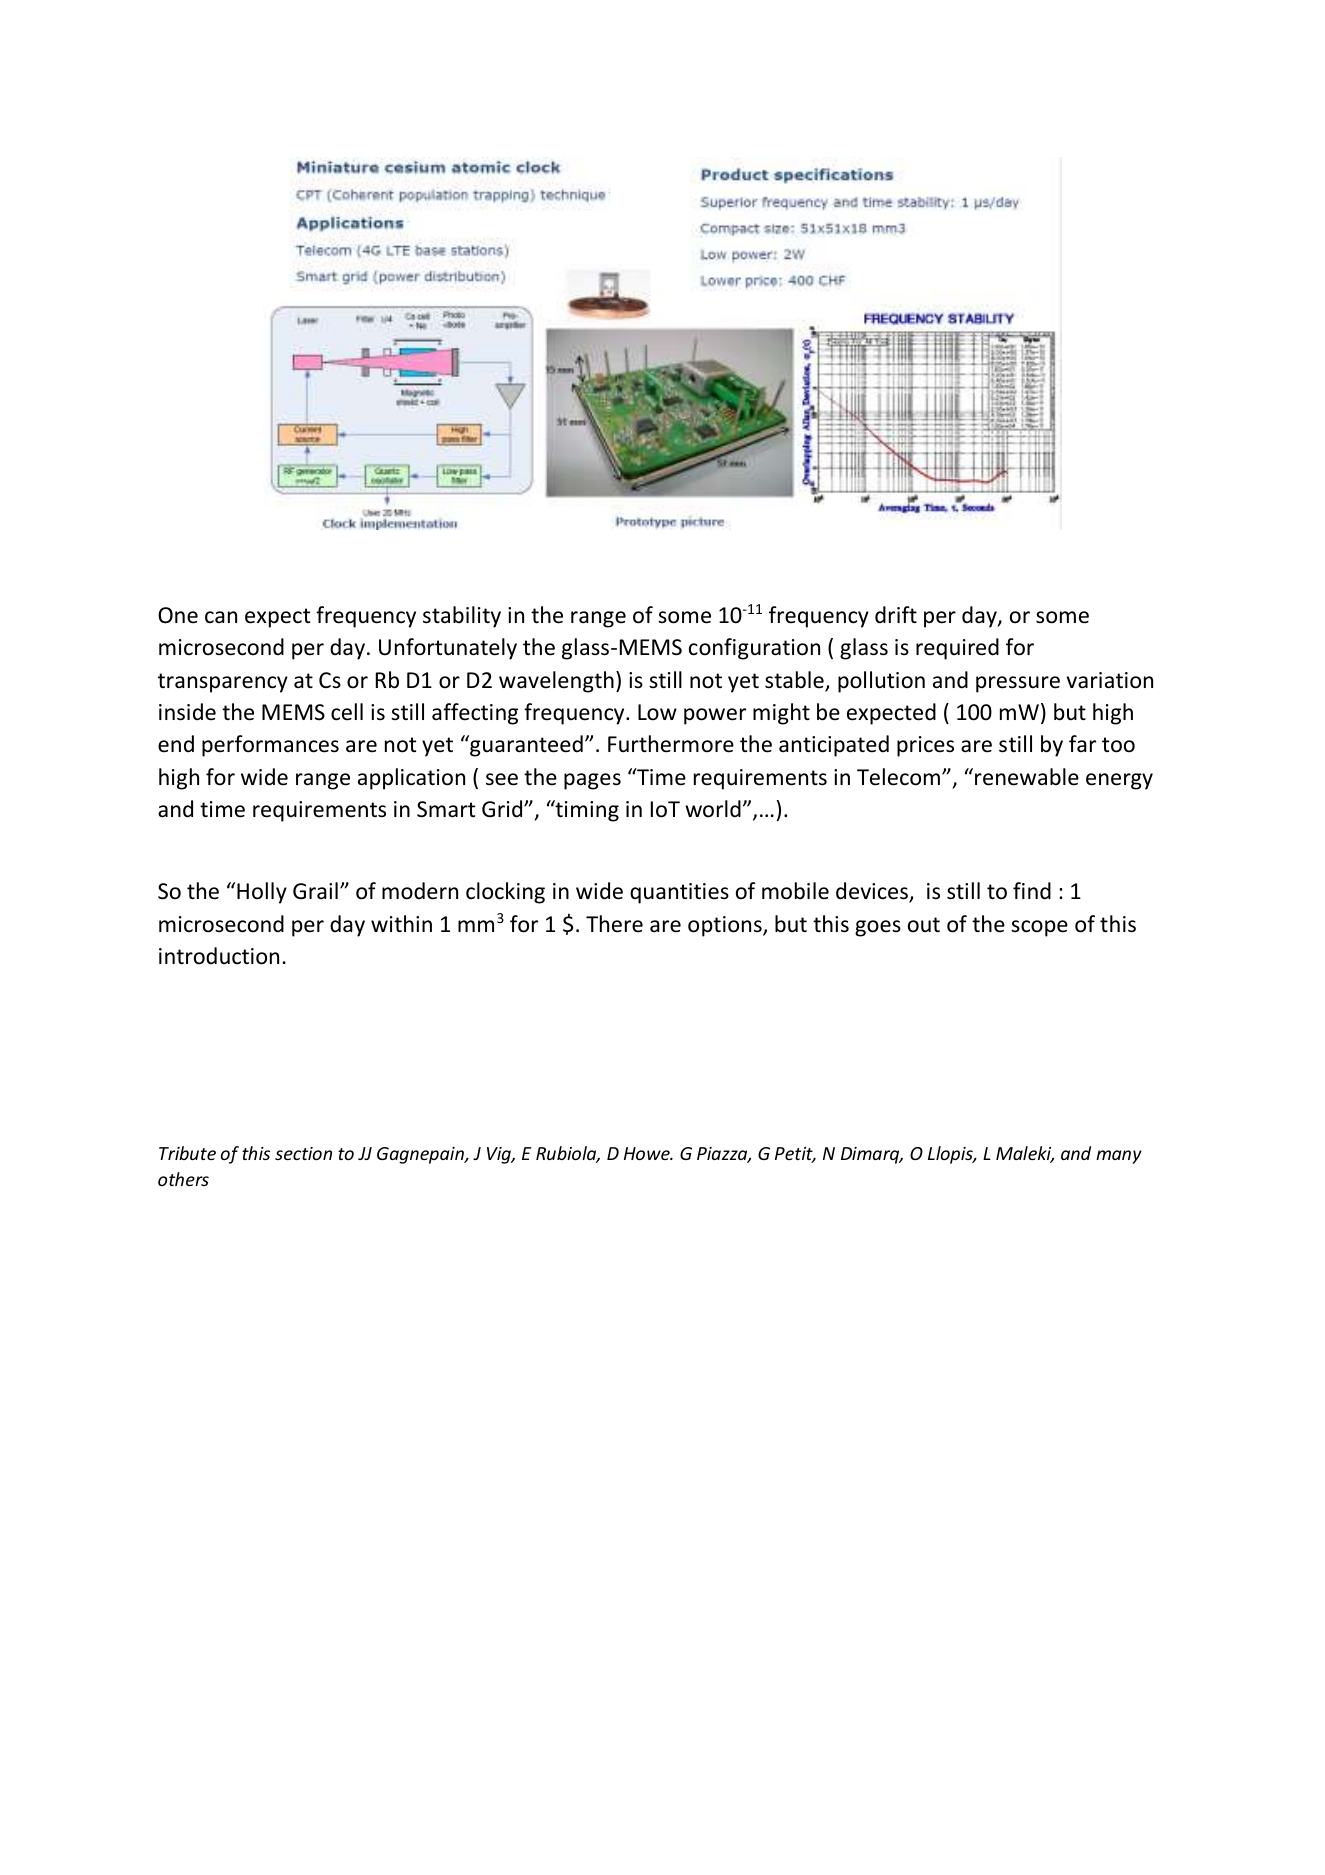 The image size is (1325, 1875). I want to click on far, so click(1082, 743).
